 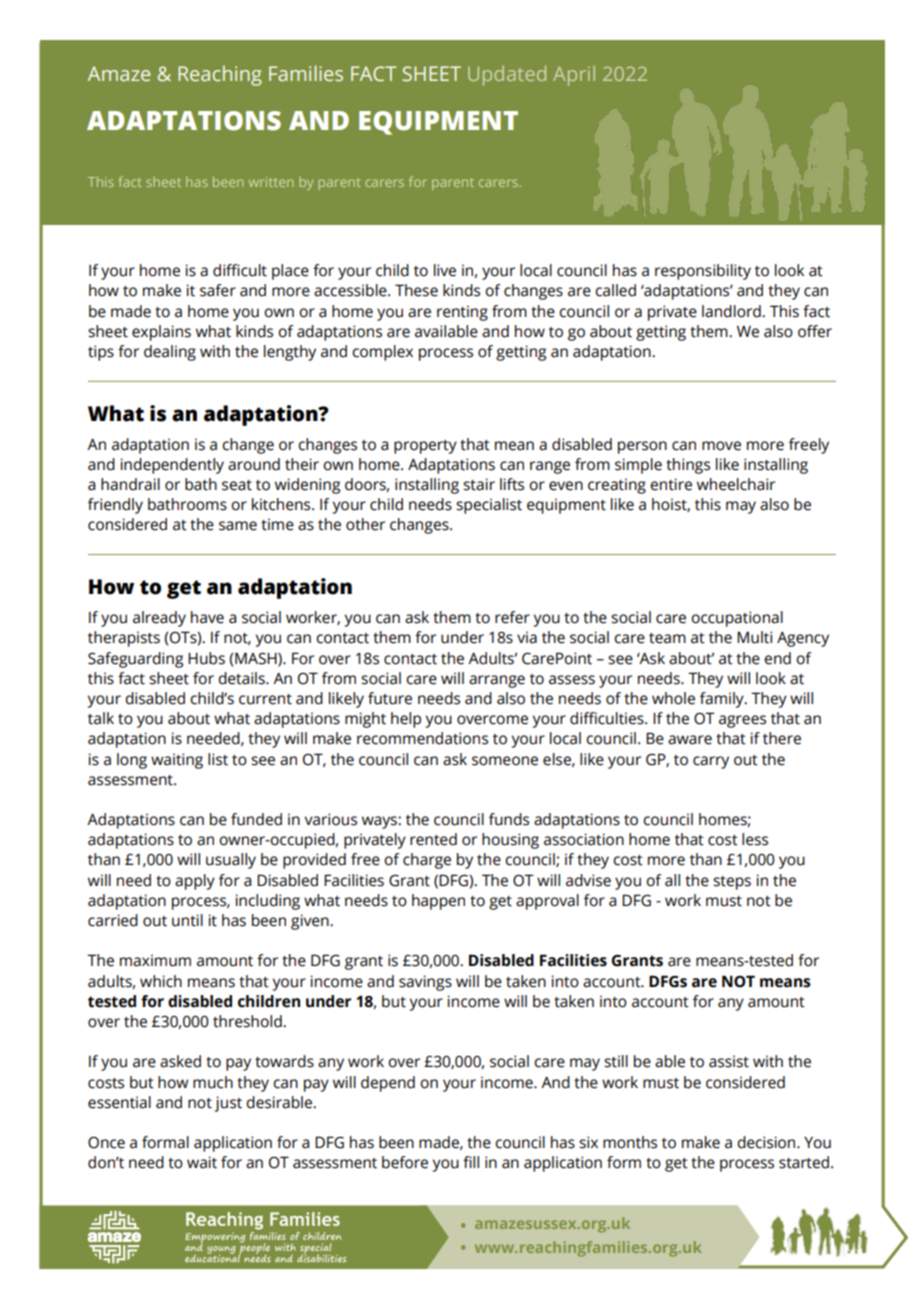 I want to click on written, so click(x=271, y=182).
